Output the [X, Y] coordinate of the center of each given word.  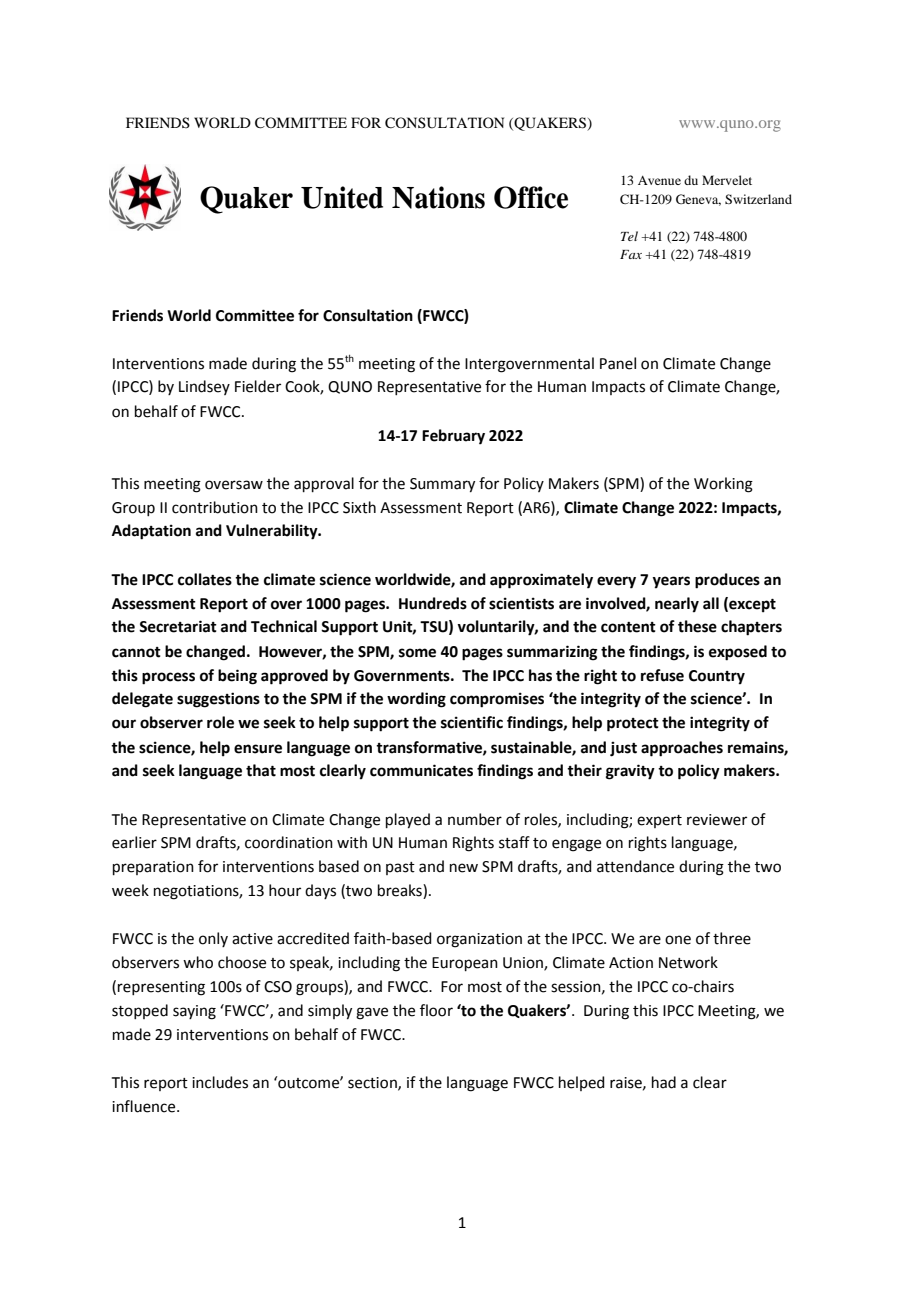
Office [531, 197]
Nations [438, 197]
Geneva [698, 200]
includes [220, 1082]
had [664, 1082]
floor [436, 1010]
